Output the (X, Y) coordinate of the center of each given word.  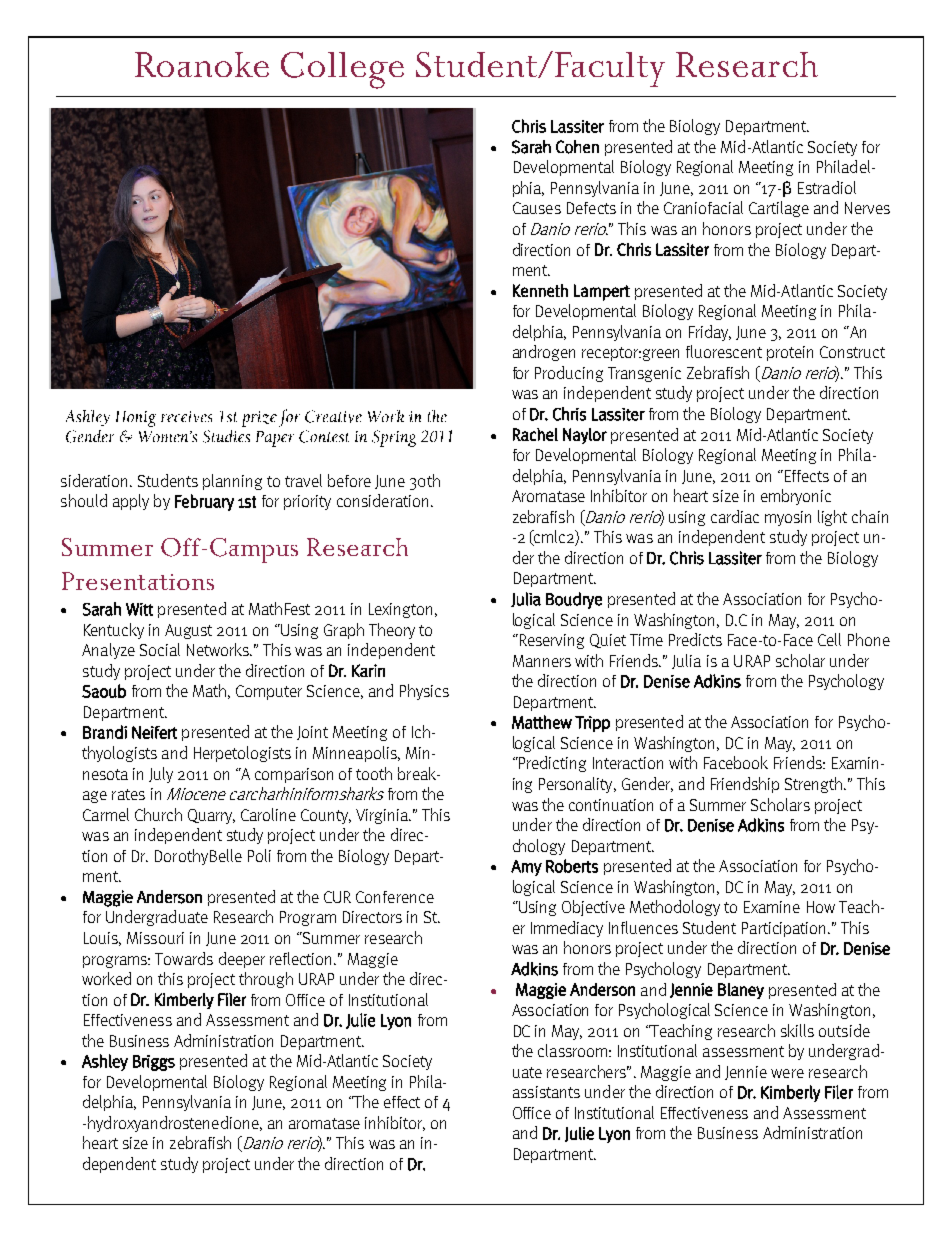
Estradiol (827, 187)
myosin (788, 518)
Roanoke (202, 64)
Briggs (154, 1063)
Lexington (400, 610)
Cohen (577, 147)
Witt (139, 609)
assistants (546, 1092)
